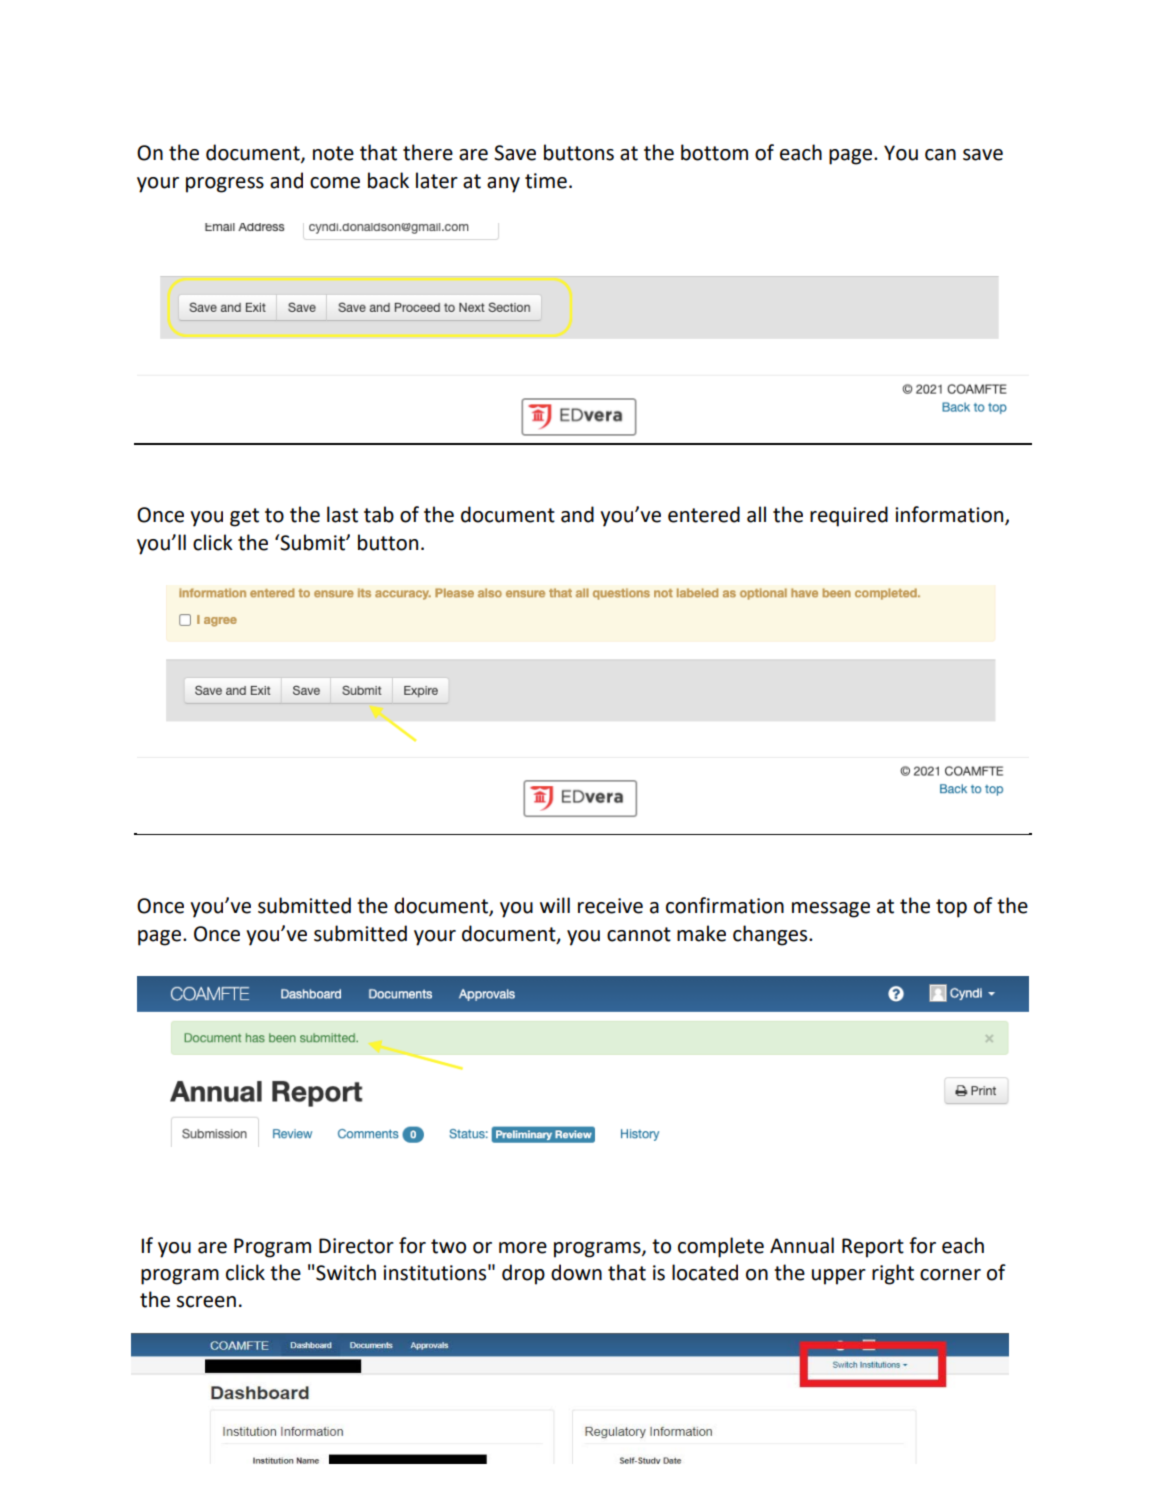 The width and height of the image is (1166, 1509). What do you see at coordinates (839, 1277) in the image?
I see `upper` at bounding box center [839, 1277].
